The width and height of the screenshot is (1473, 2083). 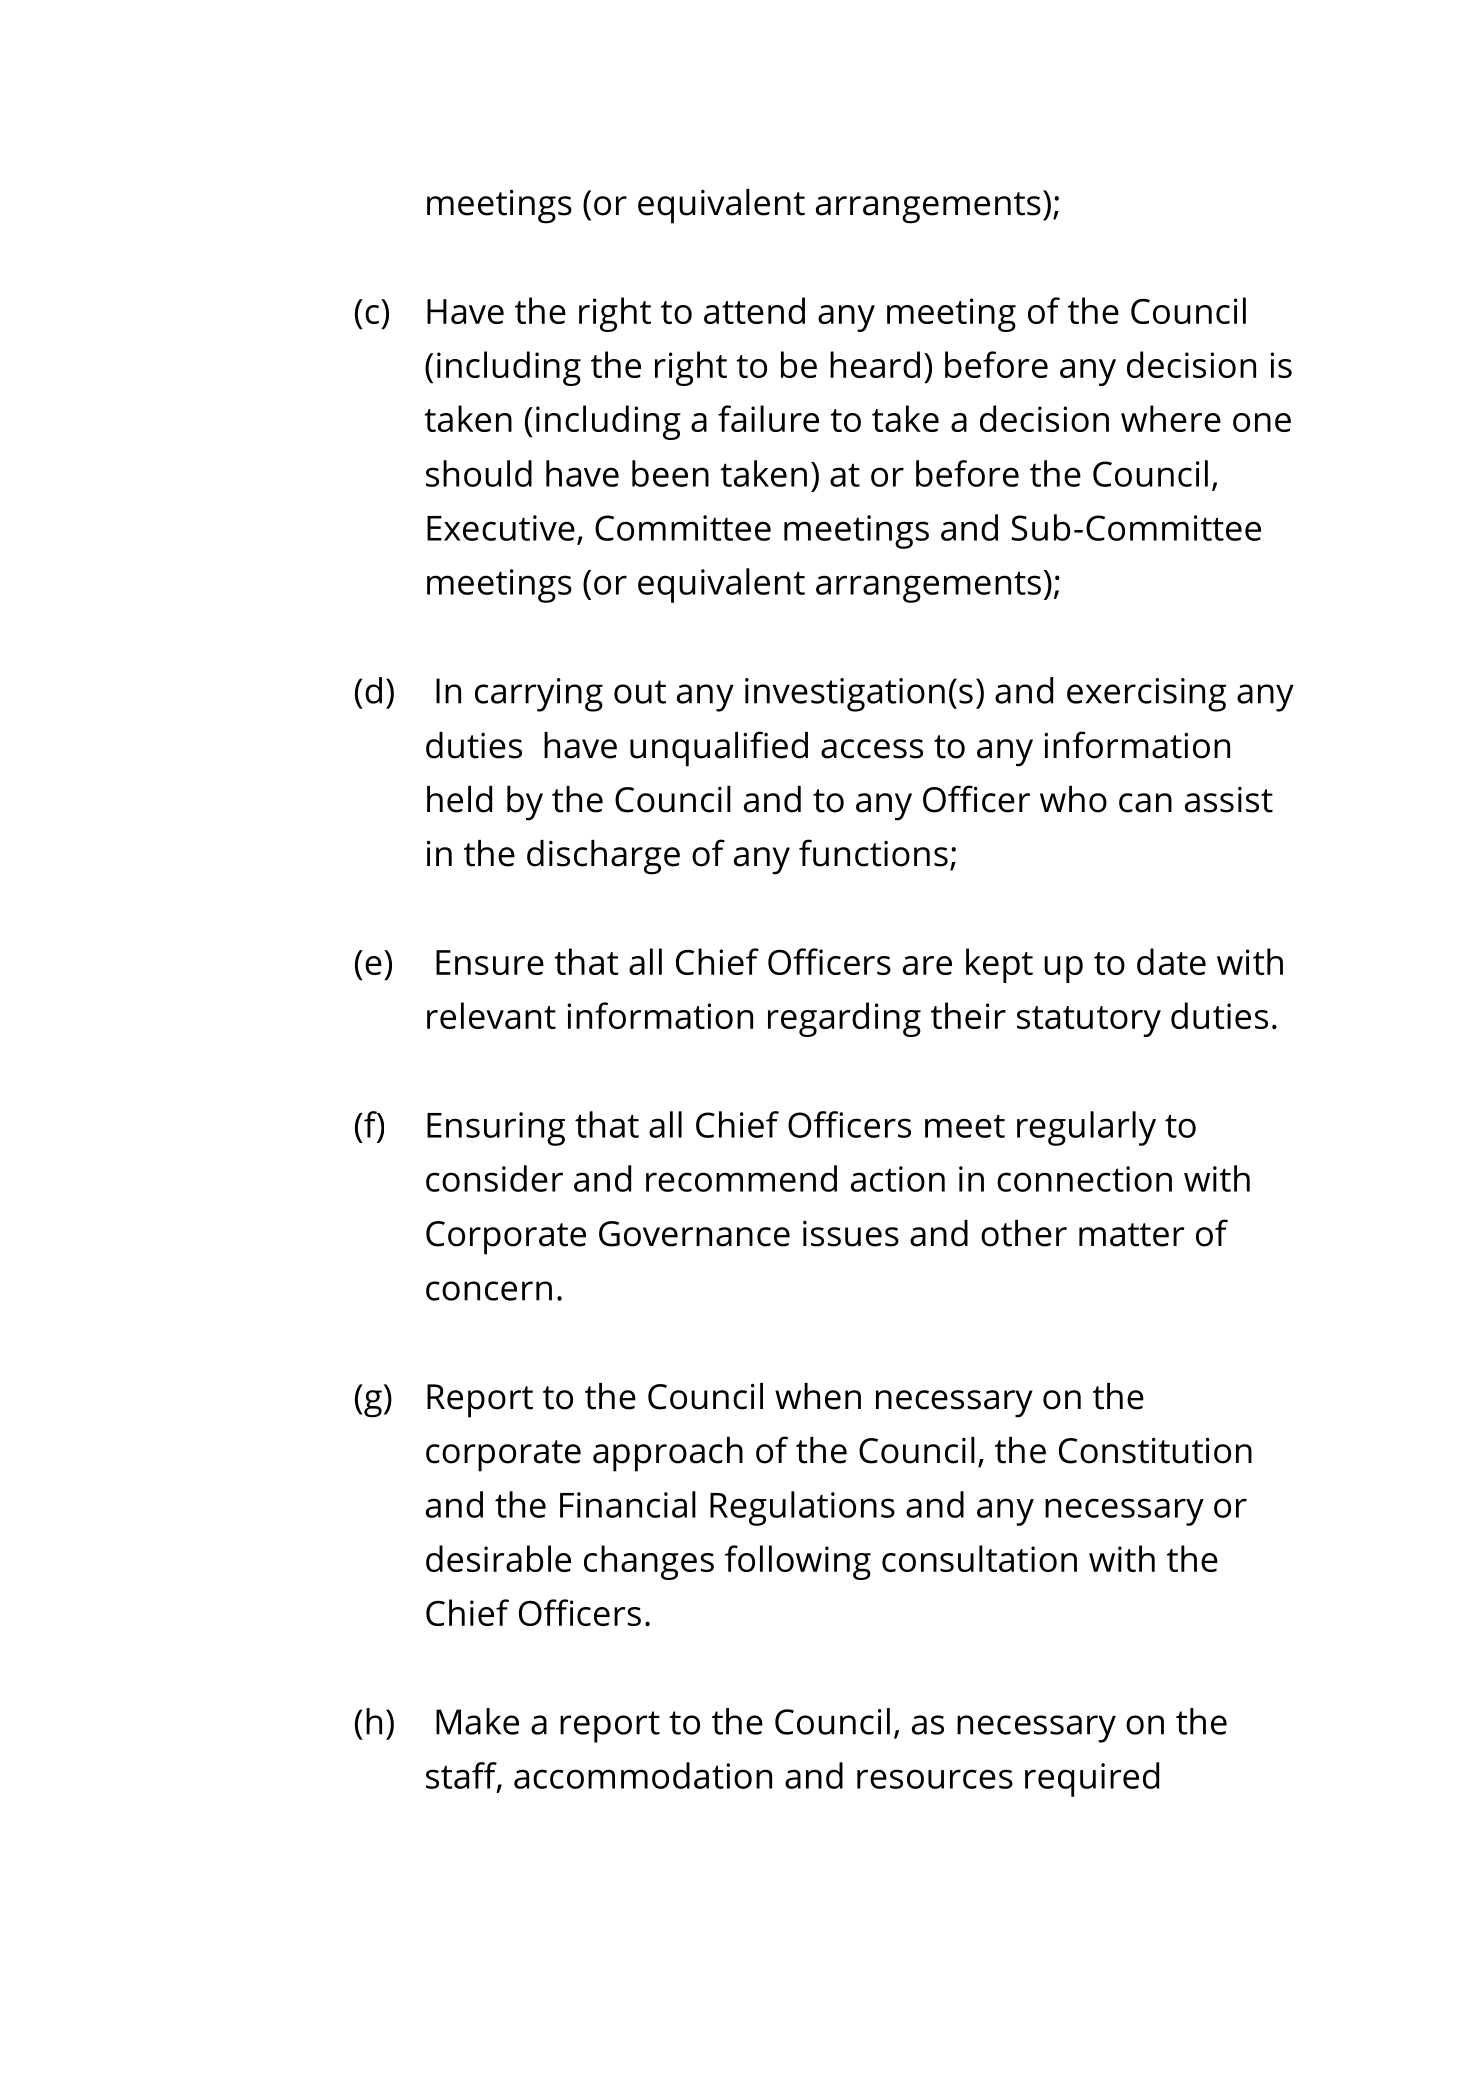 I want to click on Make, so click(x=477, y=1721).
